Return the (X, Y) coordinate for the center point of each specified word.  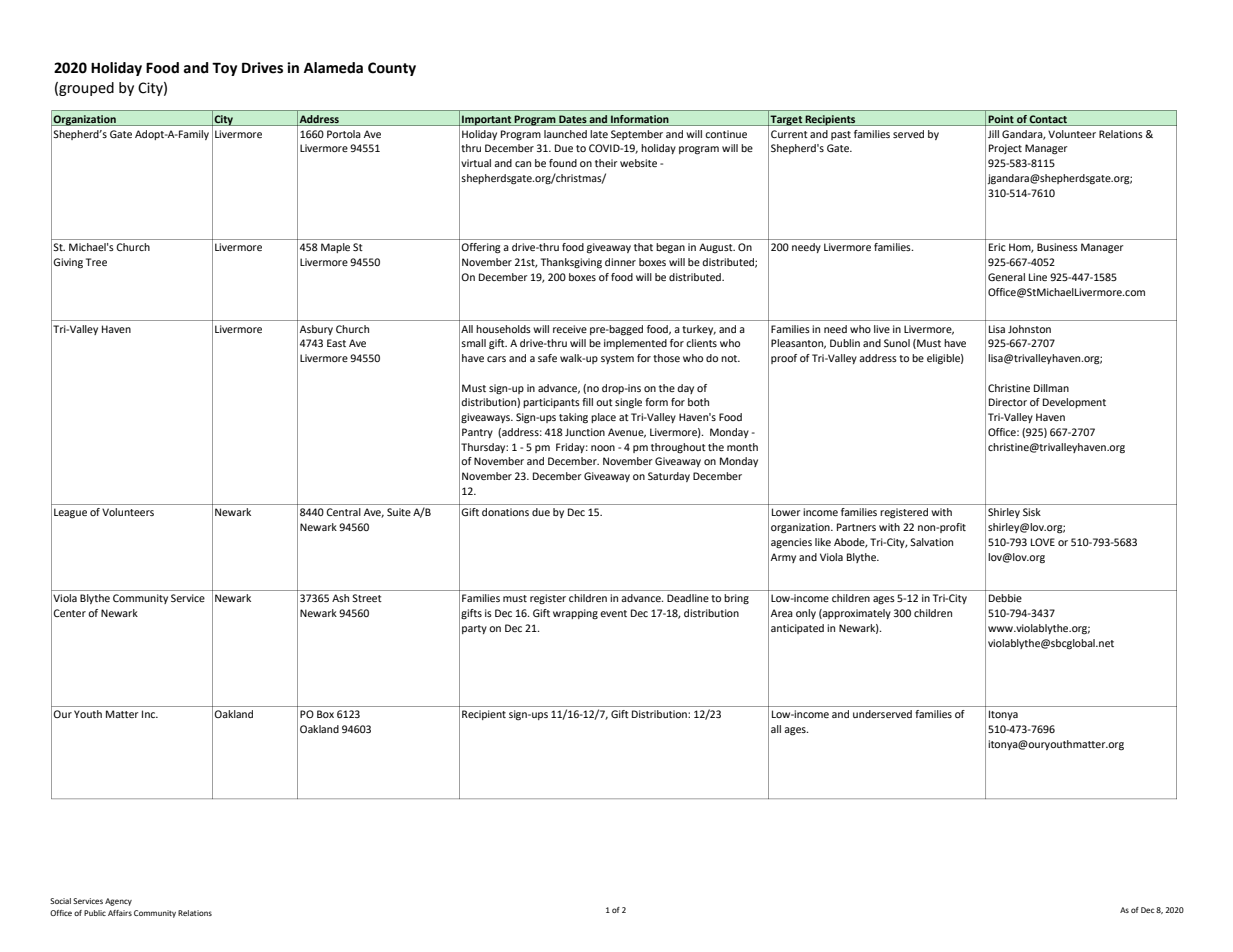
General (1006, 277)
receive (570, 329)
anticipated (797, 629)
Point (1001, 119)
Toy (224, 69)
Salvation (931, 542)
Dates (573, 119)
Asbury (316, 330)
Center (69, 613)
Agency (118, 902)
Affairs (120, 913)
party (474, 629)
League (70, 513)
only (806, 614)
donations (505, 512)
